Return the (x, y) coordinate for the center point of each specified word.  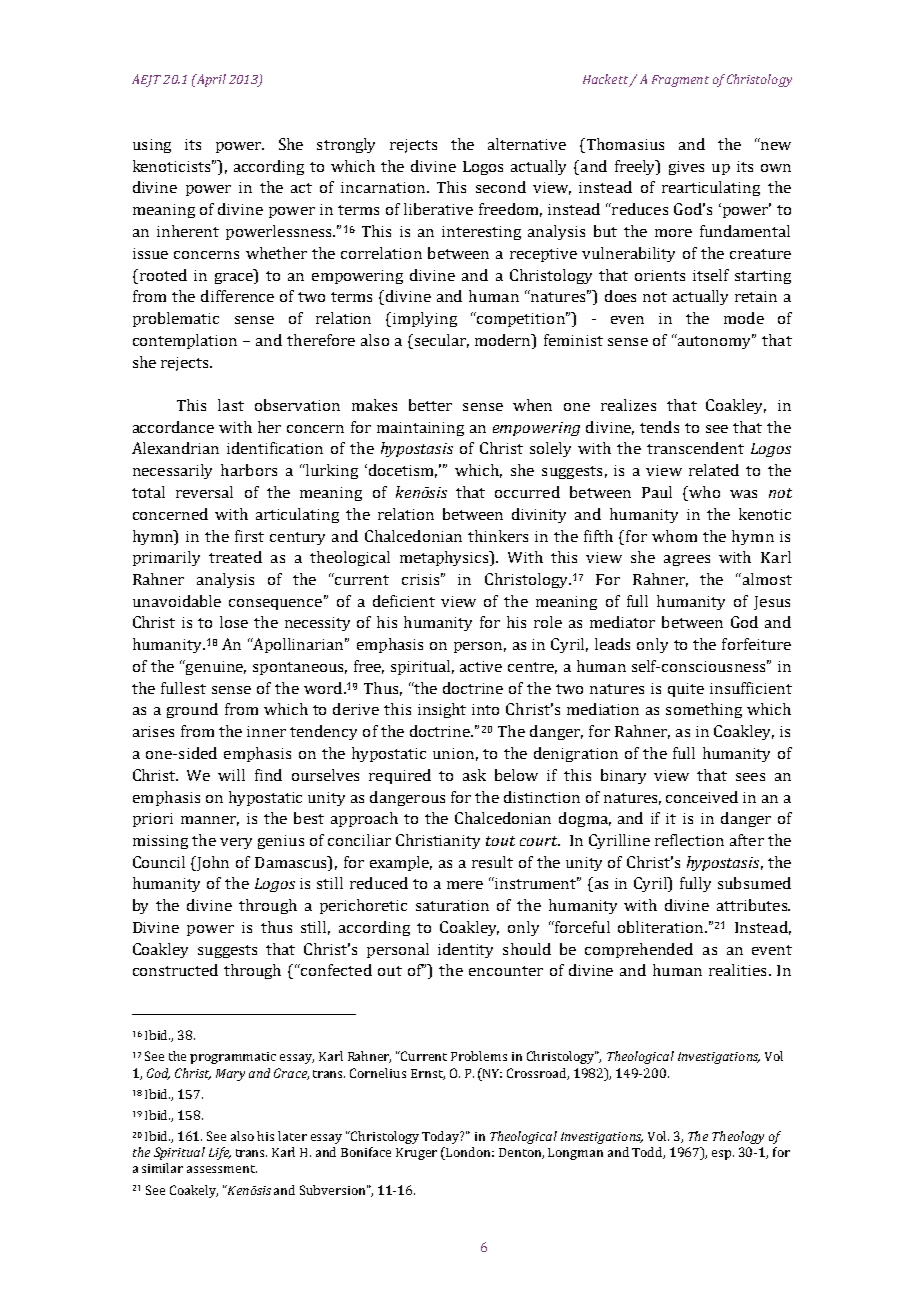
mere (465, 885)
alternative (527, 144)
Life (220, 1153)
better (430, 405)
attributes (753, 905)
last (231, 405)
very (236, 843)
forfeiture (756, 644)
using (152, 146)
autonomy (715, 341)
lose (234, 622)
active (481, 666)
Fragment (680, 81)
